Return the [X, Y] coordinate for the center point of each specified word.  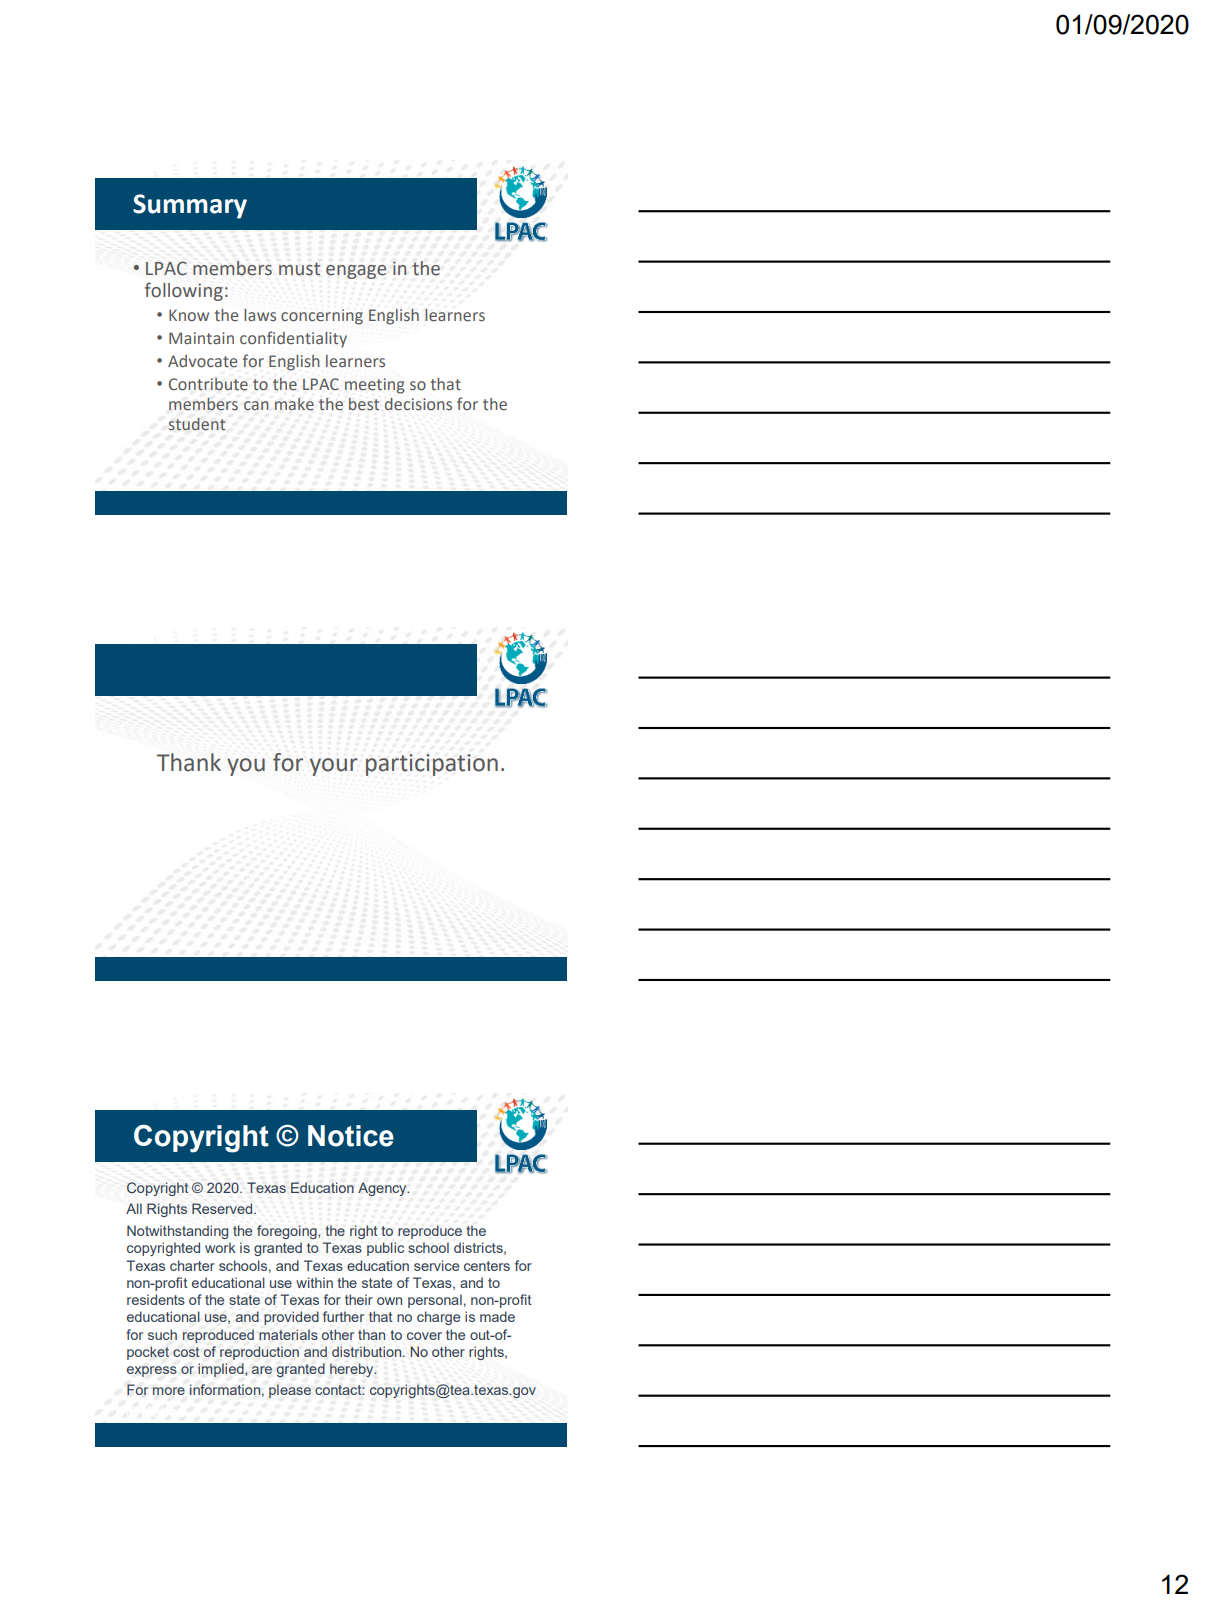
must [299, 269]
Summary [190, 206]
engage [356, 272]
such [162, 1334]
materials [288, 1334]
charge [438, 1318]
